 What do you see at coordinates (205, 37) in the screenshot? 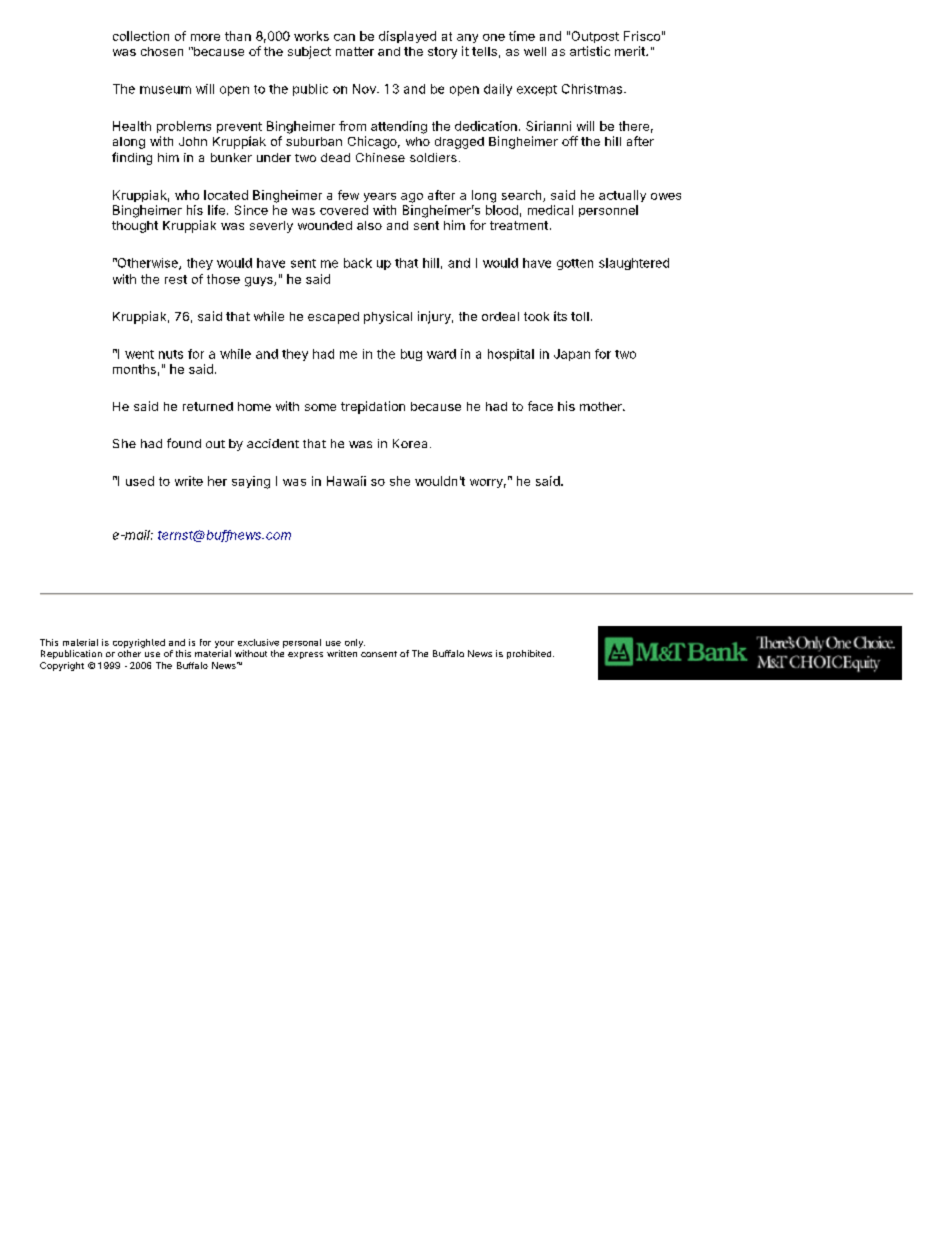
I see `more` at bounding box center [205, 37].
